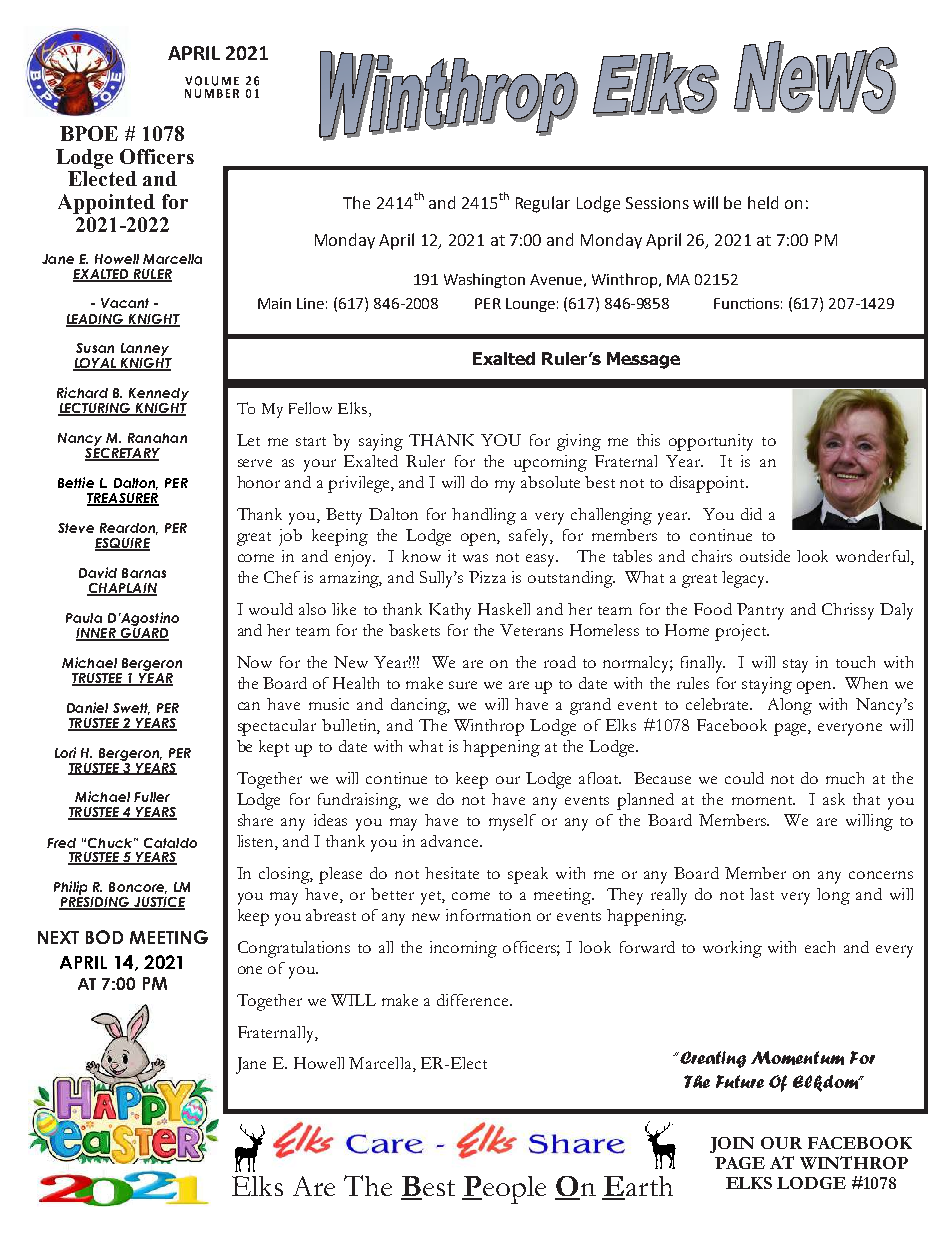 The height and width of the screenshot is (1233, 952). Describe the element at coordinates (560, 662) in the screenshot. I see `road` at that location.
